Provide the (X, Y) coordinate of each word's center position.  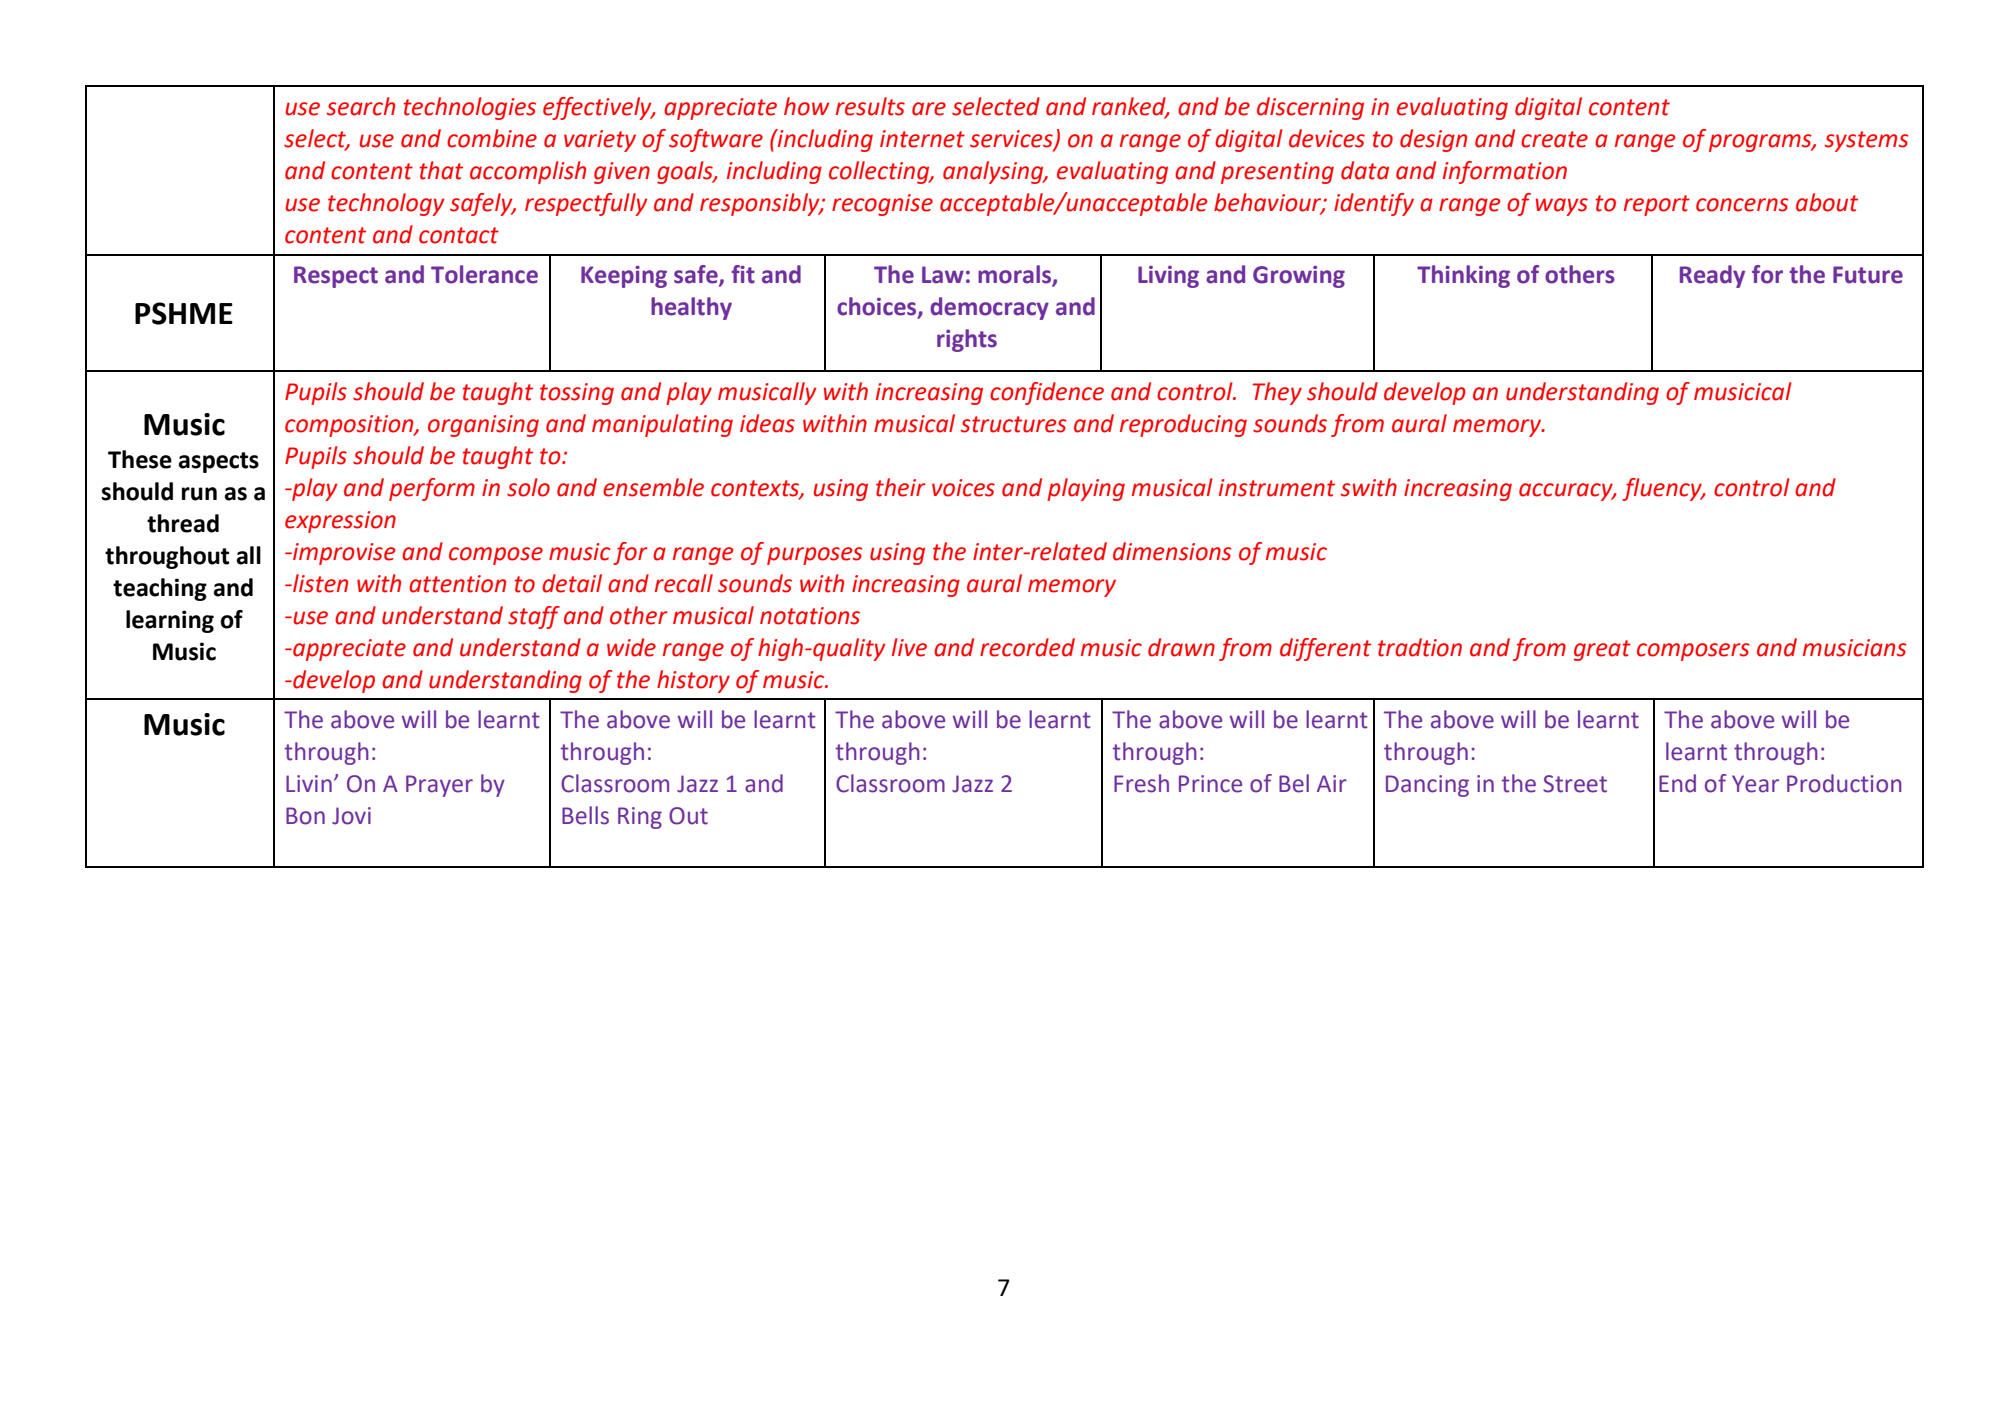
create (1554, 139)
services (1012, 140)
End (1677, 783)
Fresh (1141, 783)
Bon (305, 816)
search (361, 106)
